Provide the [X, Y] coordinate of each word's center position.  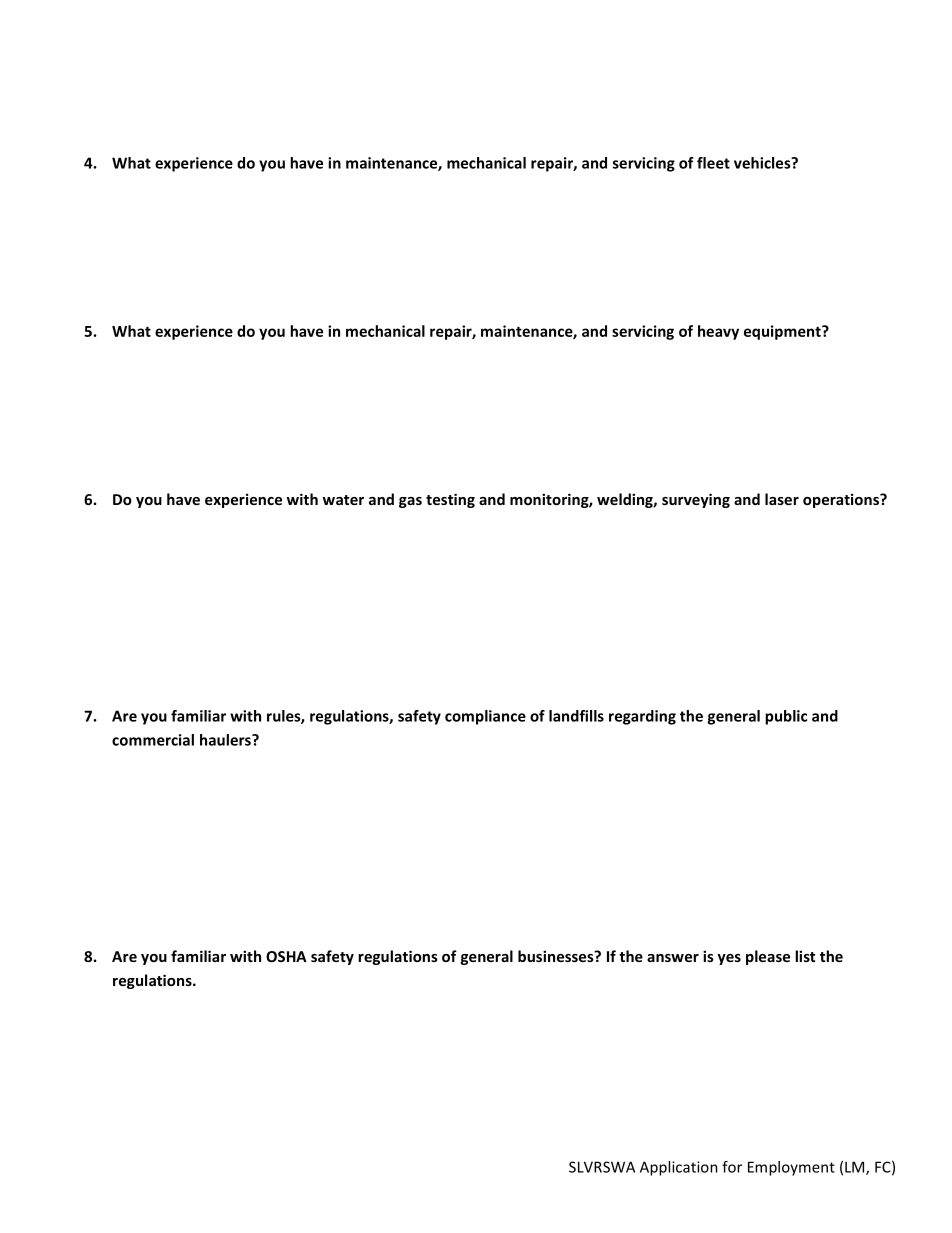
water [343, 500]
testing [450, 500]
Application [679, 1168]
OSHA [286, 956]
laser [782, 499]
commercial [153, 740]
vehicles [763, 163]
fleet [713, 163]
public [786, 717]
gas [410, 502]
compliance [485, 717]
